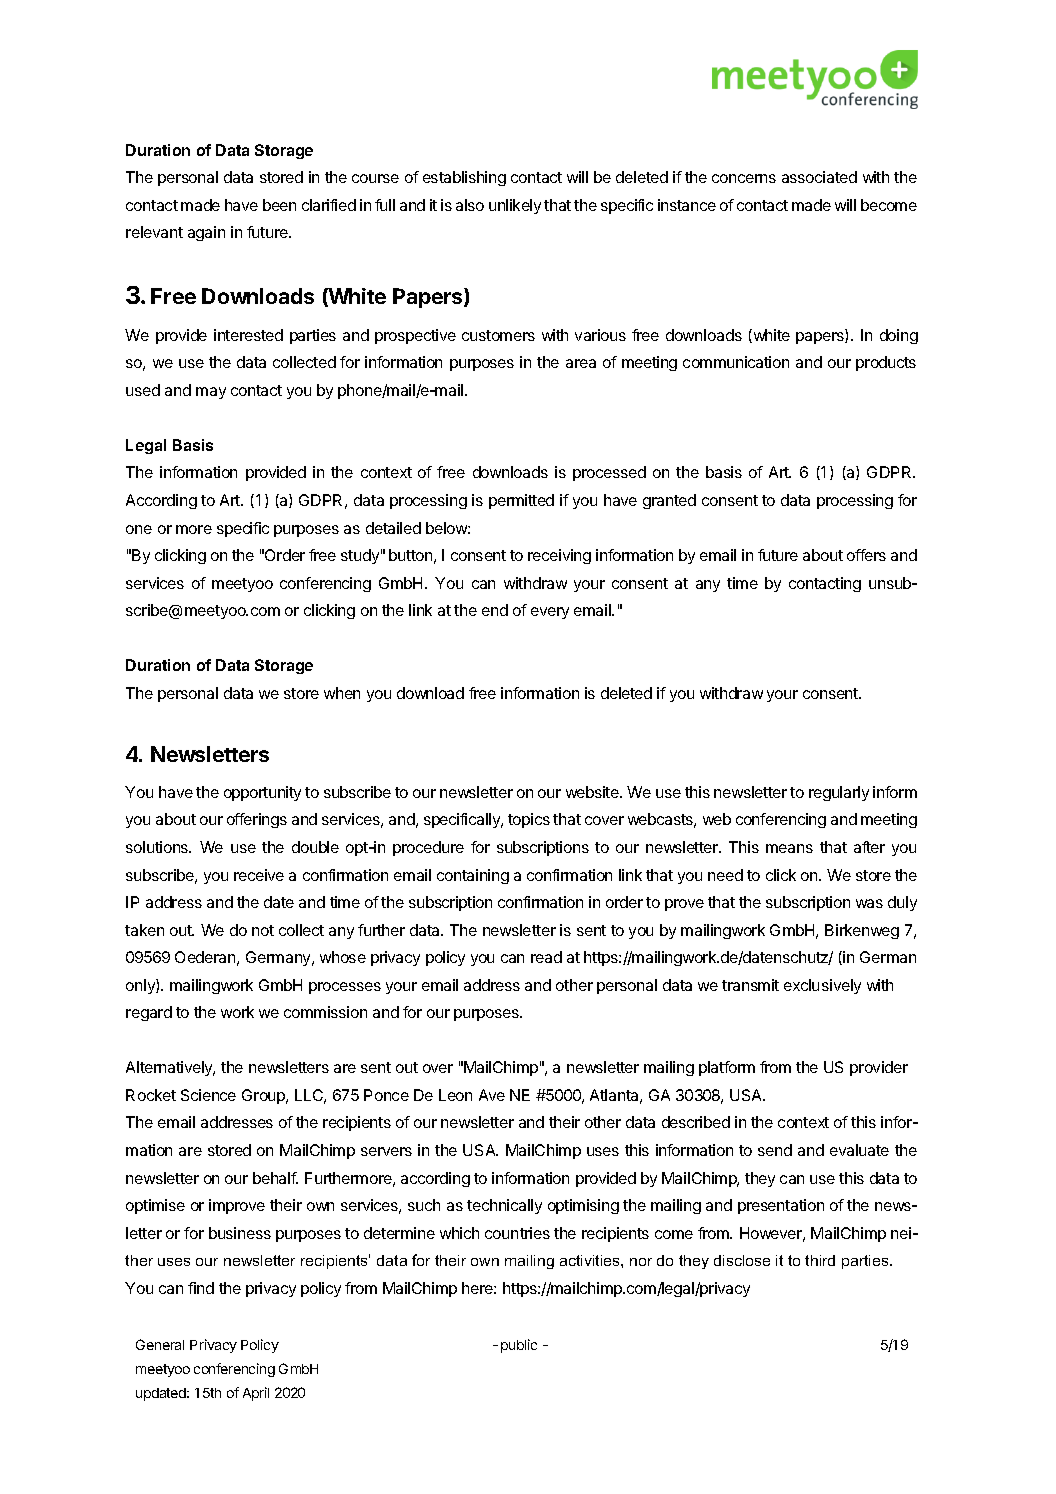 The height and width of the screenshot is (1494, 1056). I want to click on not, so click(263, 930).
